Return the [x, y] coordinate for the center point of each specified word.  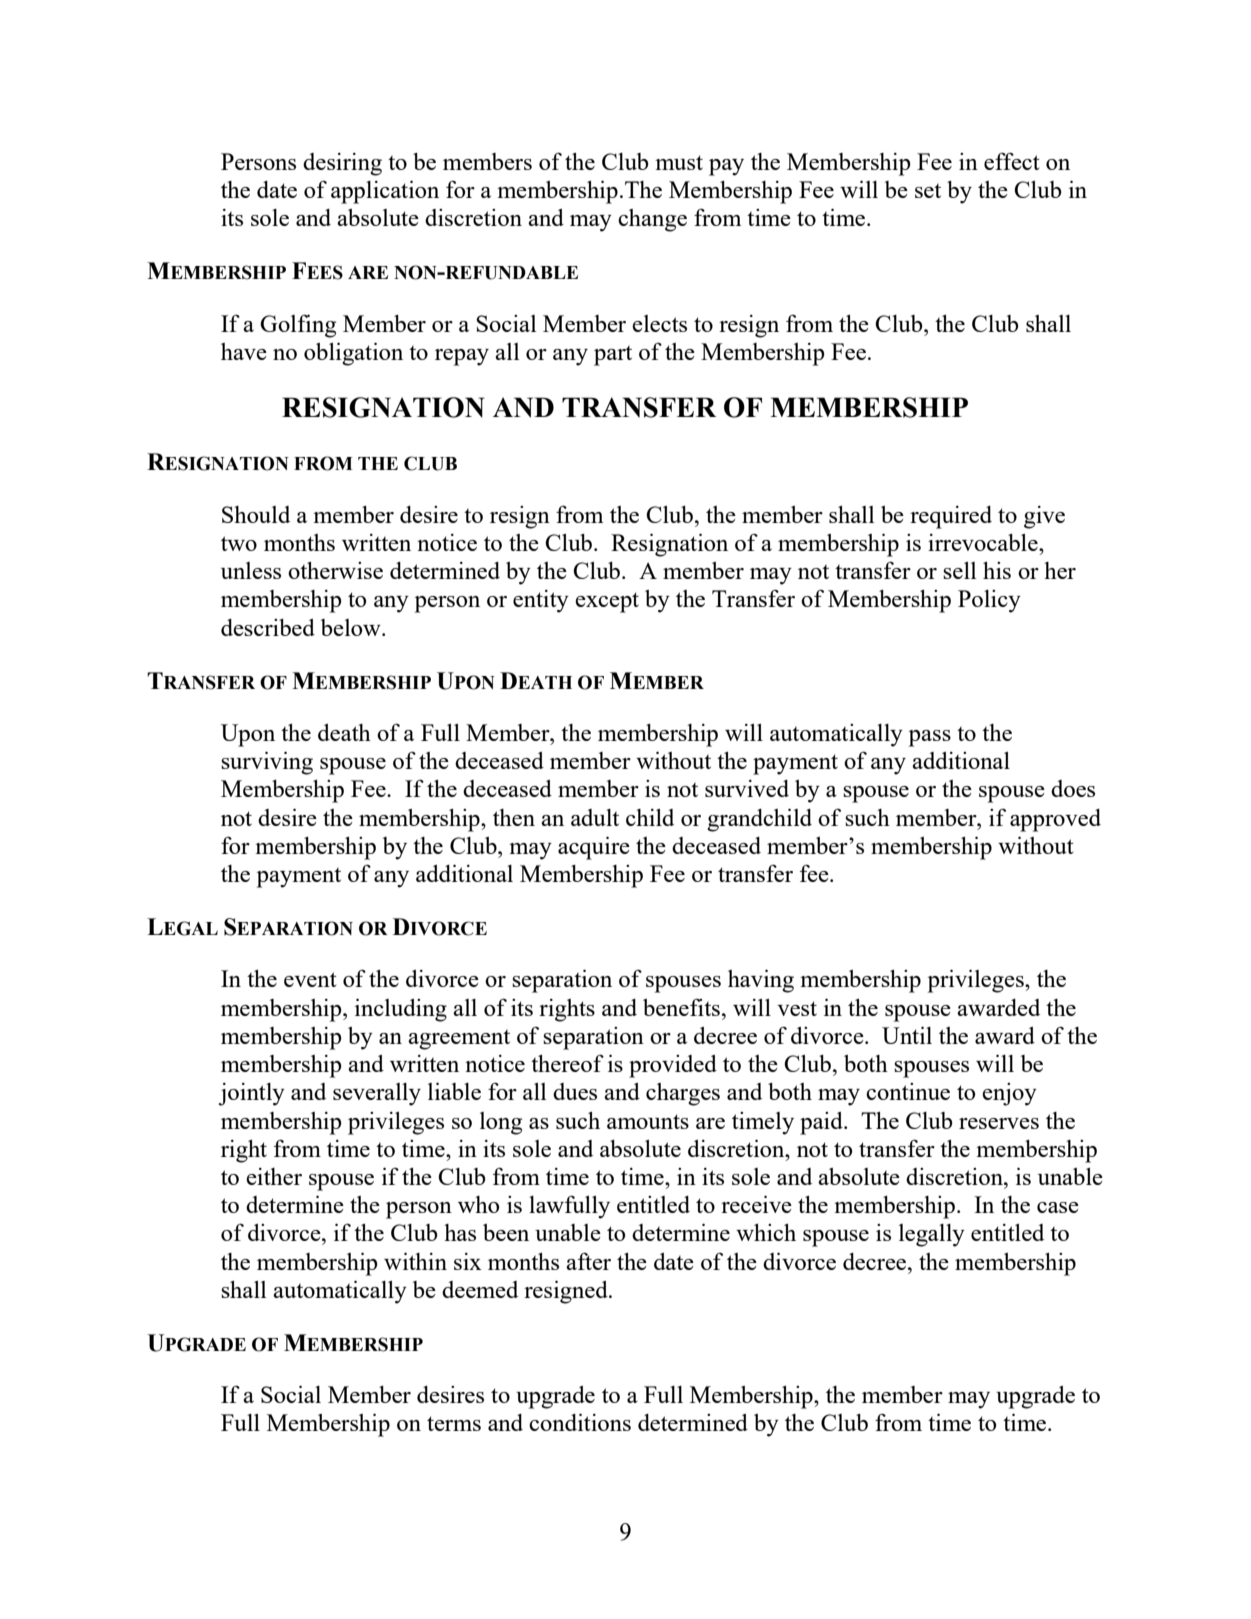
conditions [580, 1422]
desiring [342, 164]
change [652, 220]
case [1058, 1207]
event [310, 979]
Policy [989, 601]
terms [454, 1423]
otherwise [335, 570]
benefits [681, 1007]
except [607, 602]
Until [907, 1035]
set [928, 191]
